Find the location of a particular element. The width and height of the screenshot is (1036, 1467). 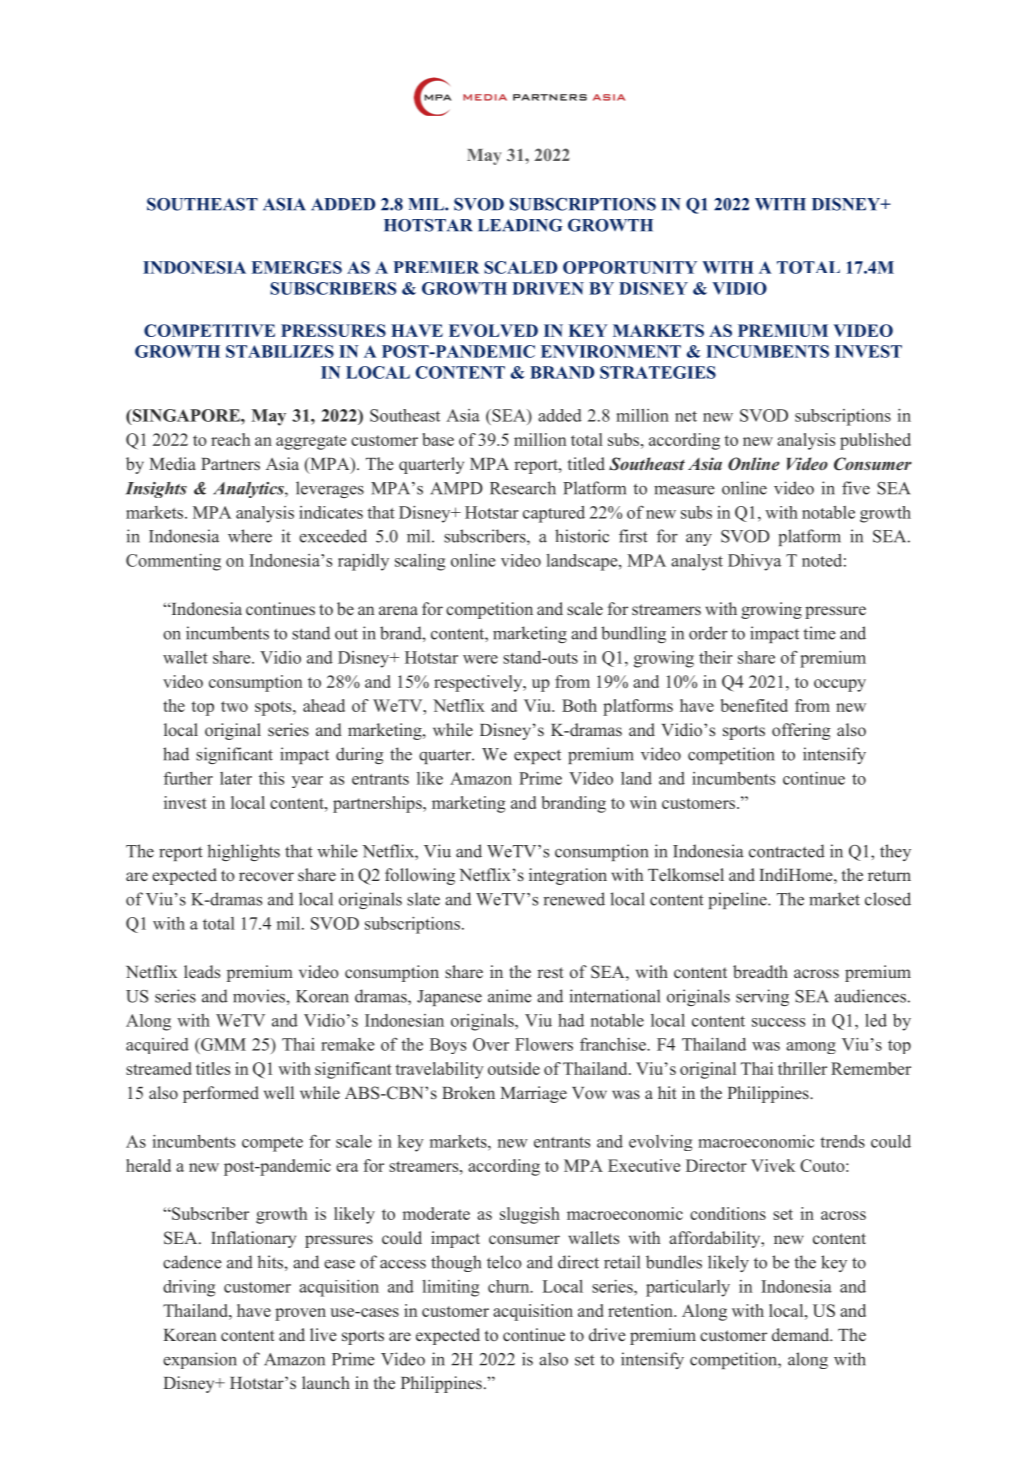

OPPORTUNITY is located at coordinates (630, 267).
